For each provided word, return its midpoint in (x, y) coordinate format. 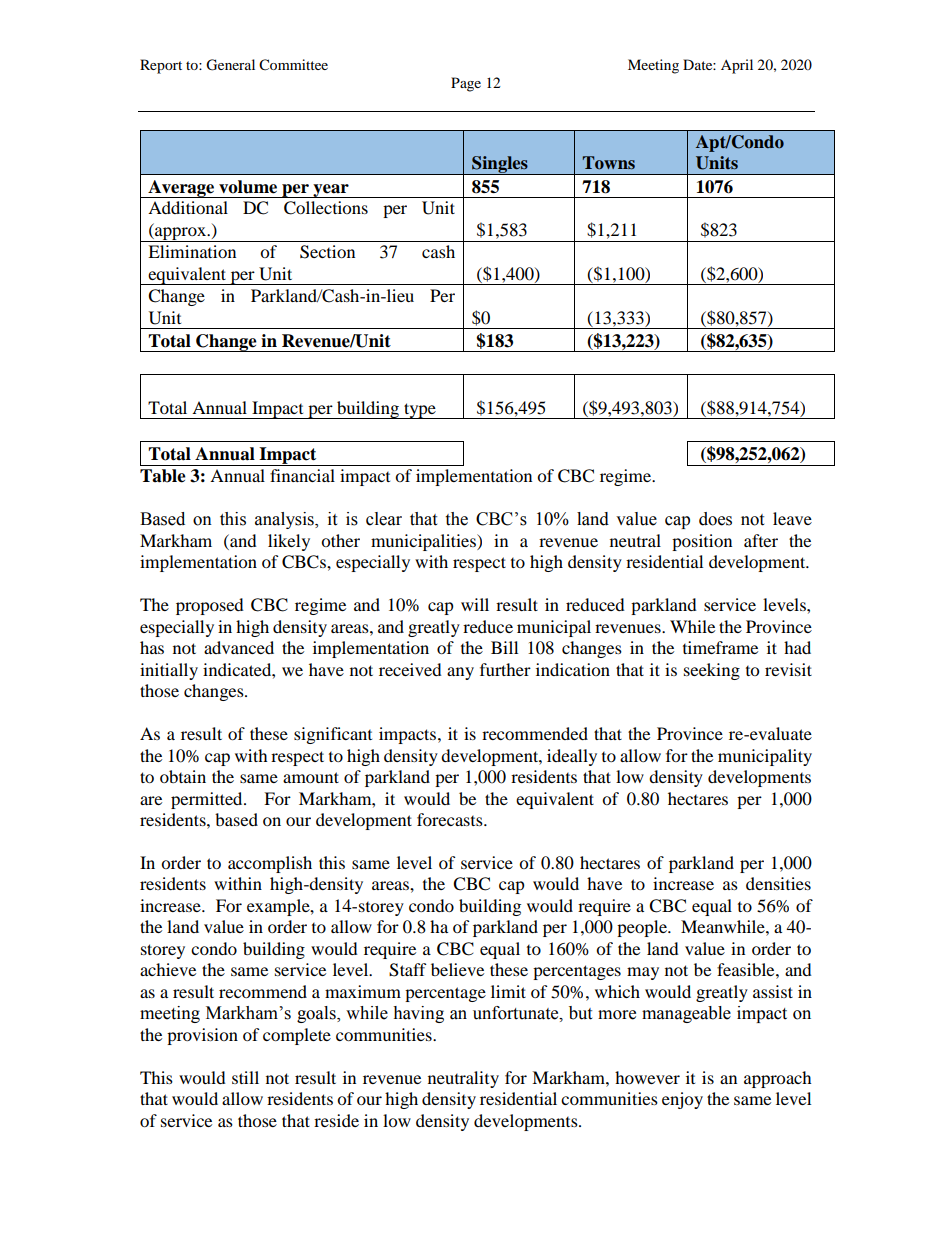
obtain (183, 776)
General (230, 65)
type (420, 411)
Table (163, 476)
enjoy (682, 1100)
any (460, 673)
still (245, 1077)
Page (466, 84)
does (715, 519)
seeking (712, 671)
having (418, 1014)
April (737, 66)
